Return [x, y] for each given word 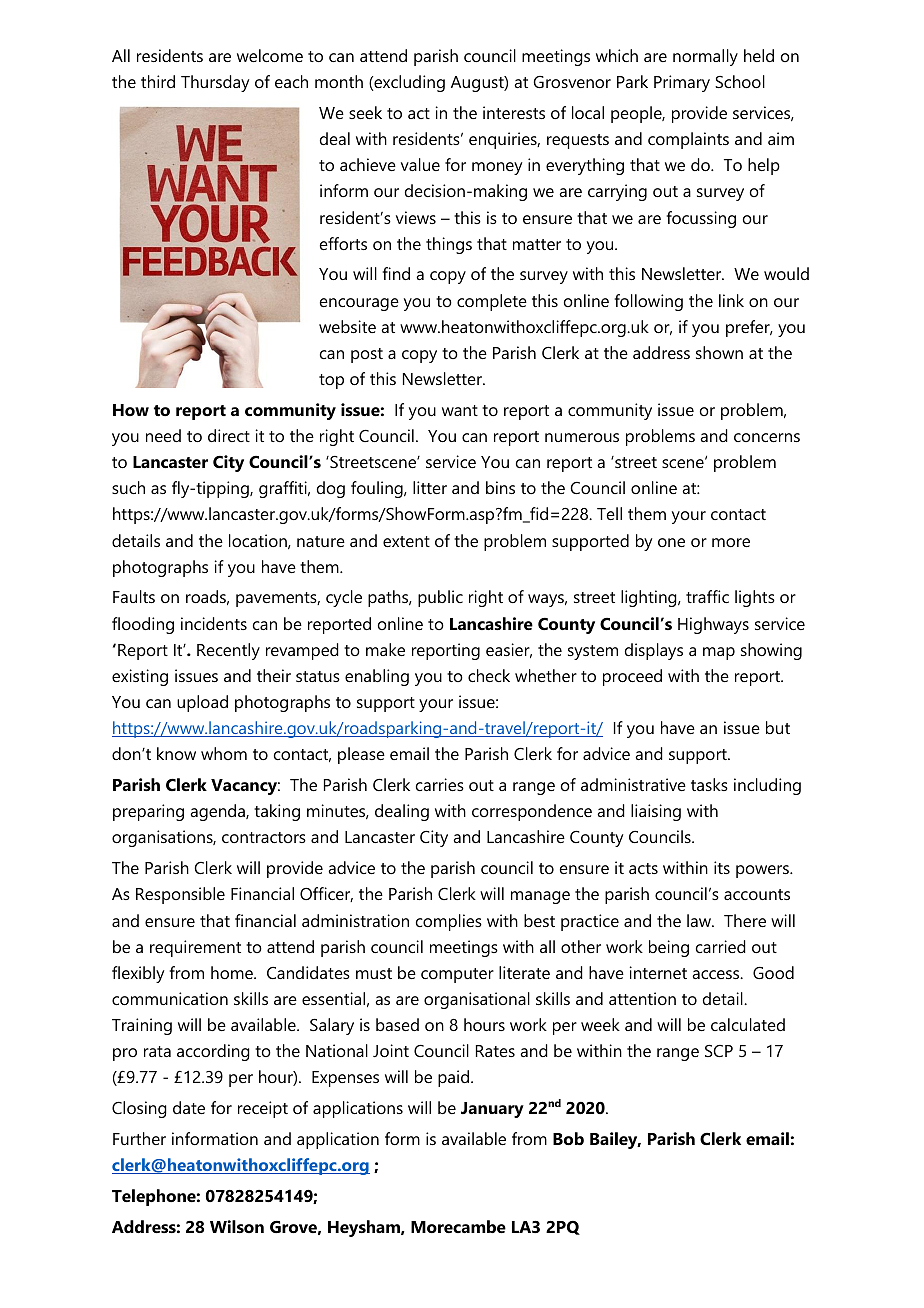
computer [457, 975]
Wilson [237, 1226]
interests [514, 112]
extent [406, 541]
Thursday [215, 83]
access [717, 974]
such [128, 487]
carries [440, 784]
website [347, 326]
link [731, 300]
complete [492, 302]
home [233, 972]
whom [224, 753]
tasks [709, 784]
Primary [682, 83]
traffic [707, 596]
